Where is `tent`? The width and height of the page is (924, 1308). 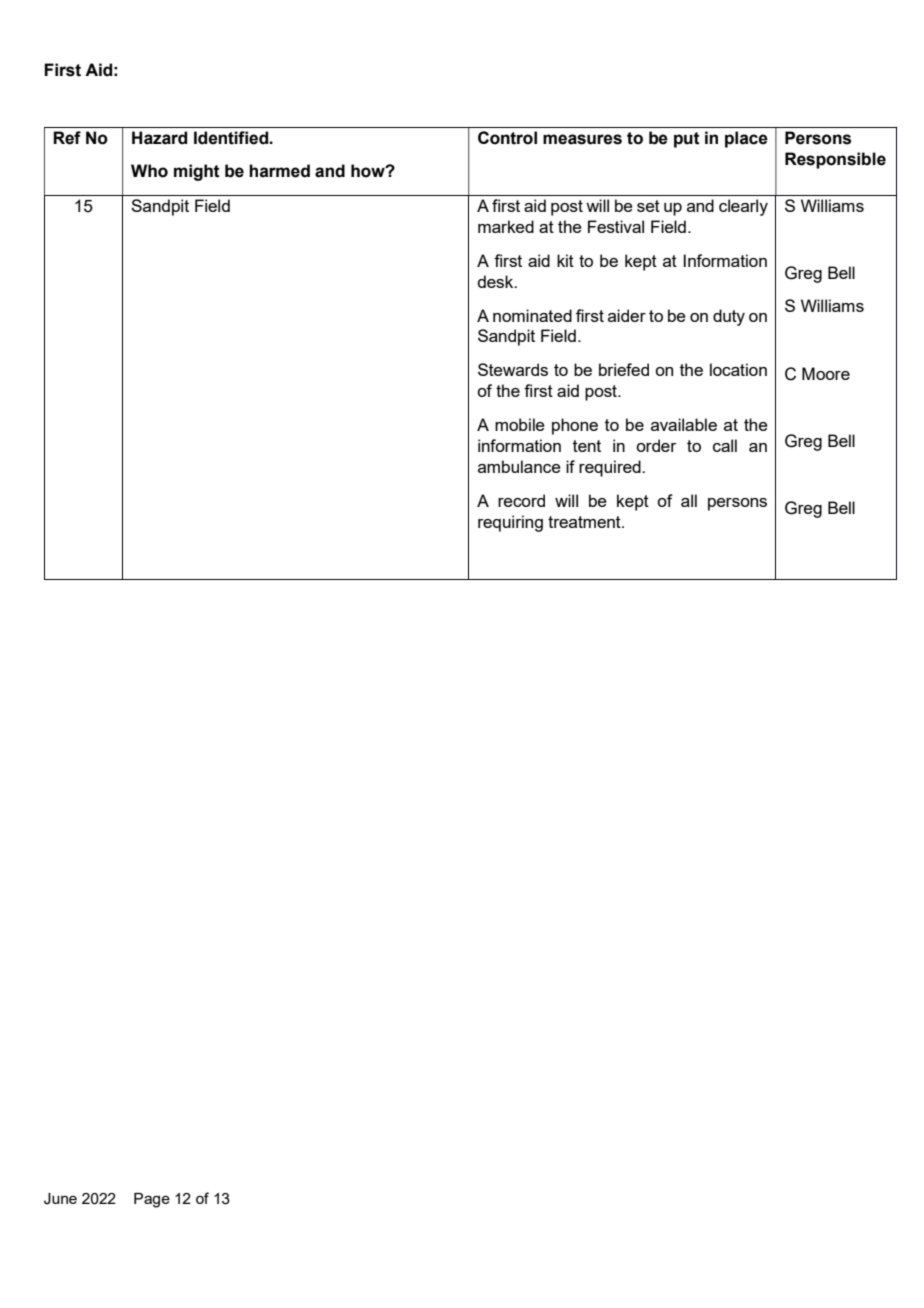
tent is located at coordinates (587, 446).
